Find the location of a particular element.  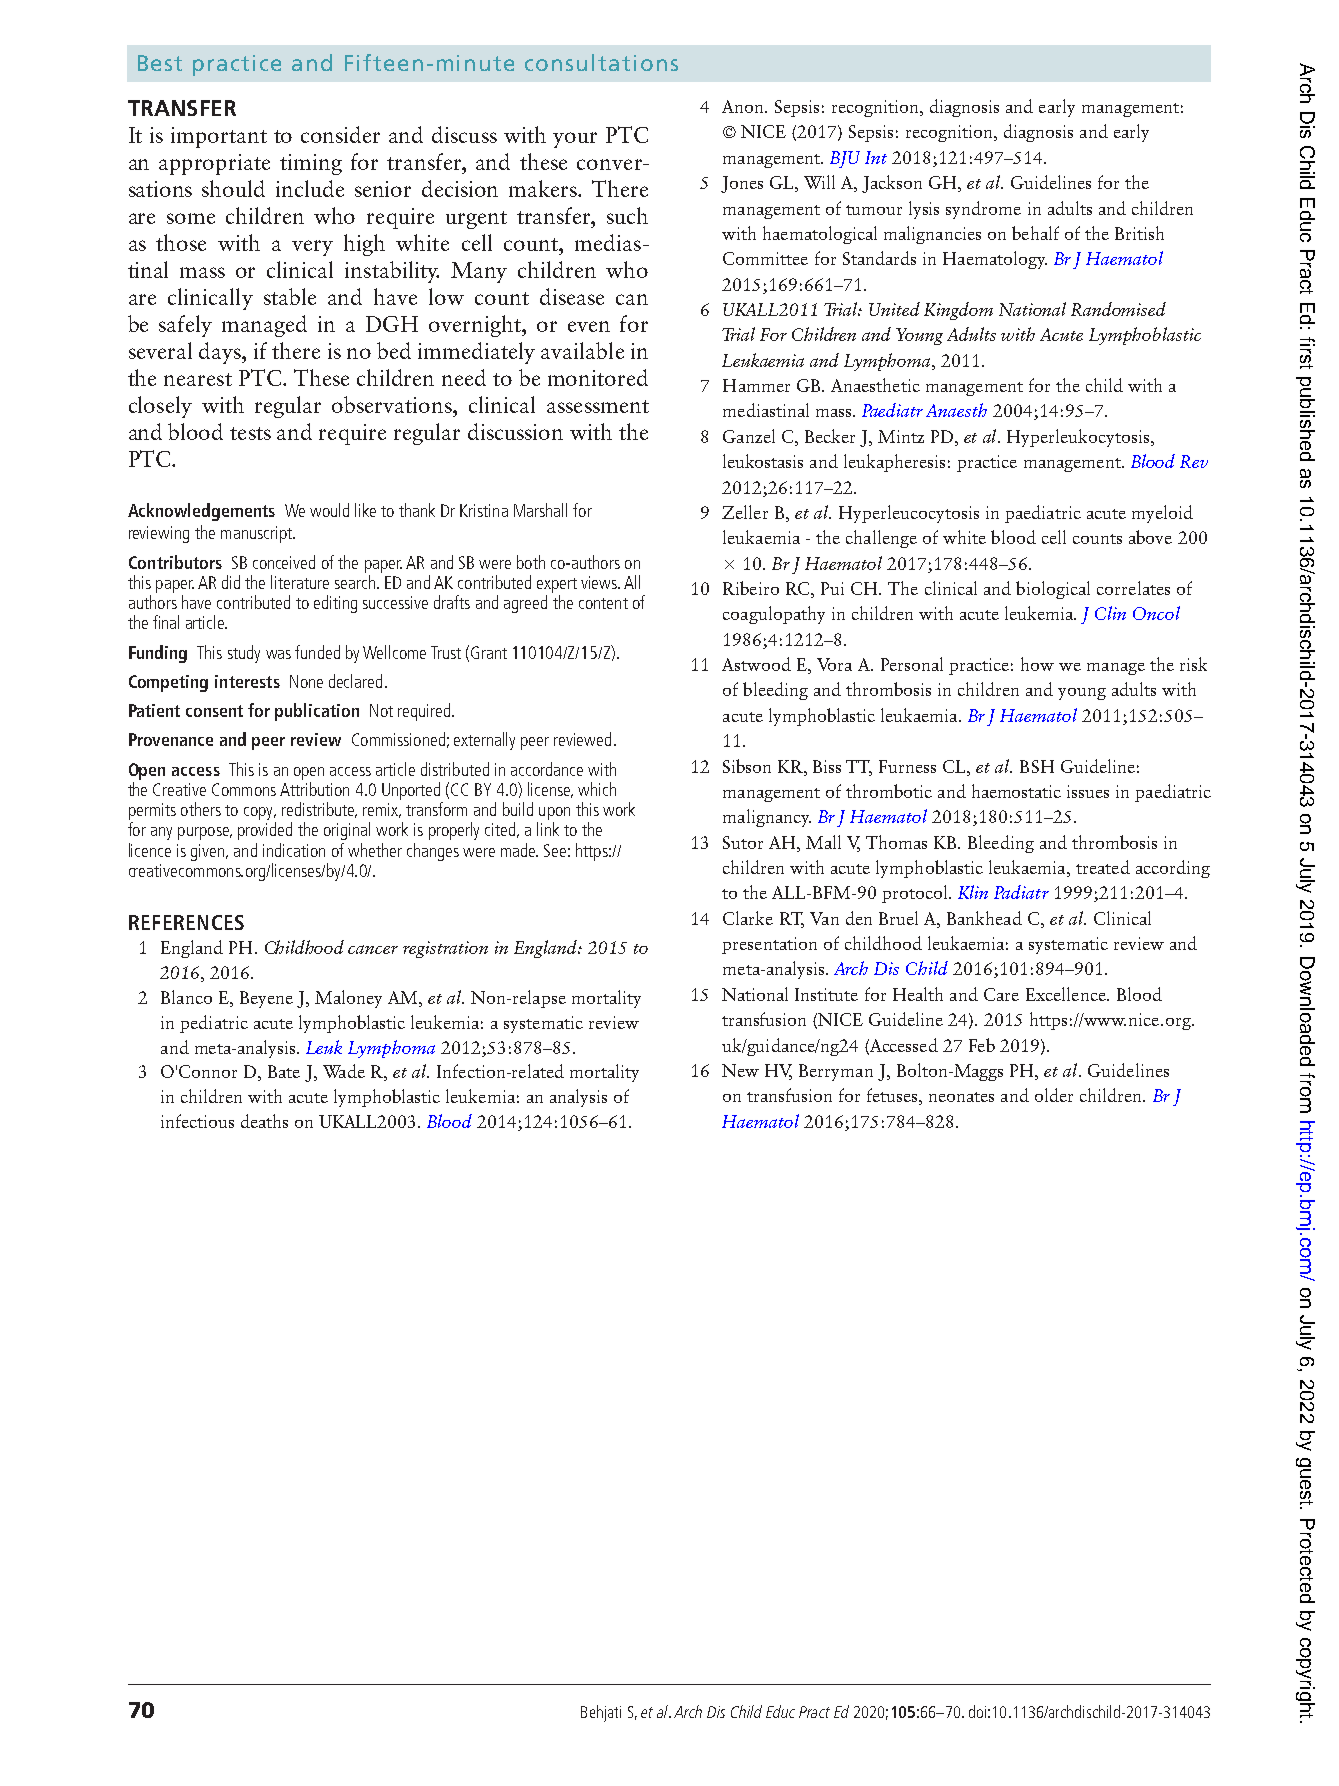

older is located at coordinates (1054, 1095).
